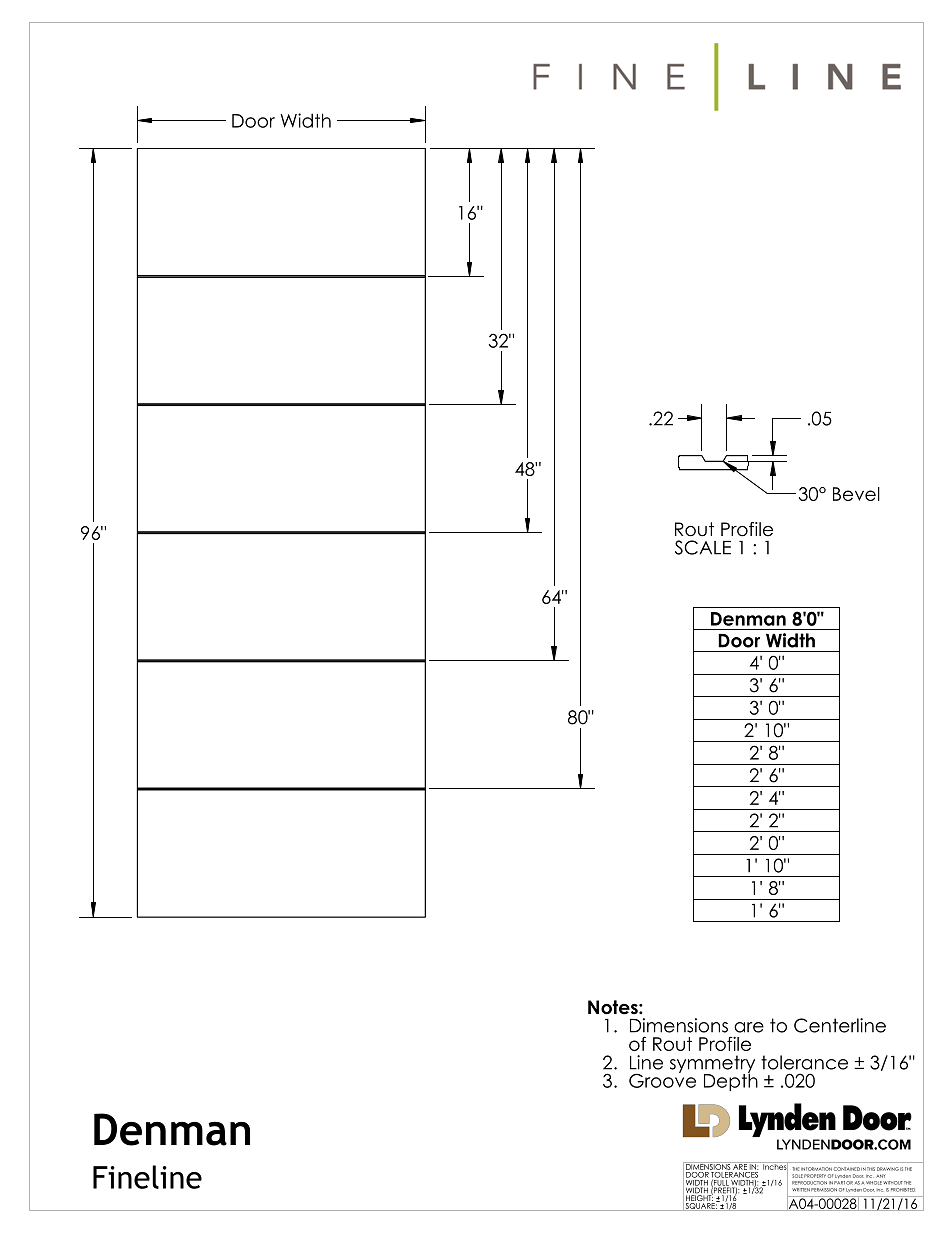  What do you see at coordinates (703, 547) in the screenshot?
I see `SCALE` at bounding box center [703, 547].
